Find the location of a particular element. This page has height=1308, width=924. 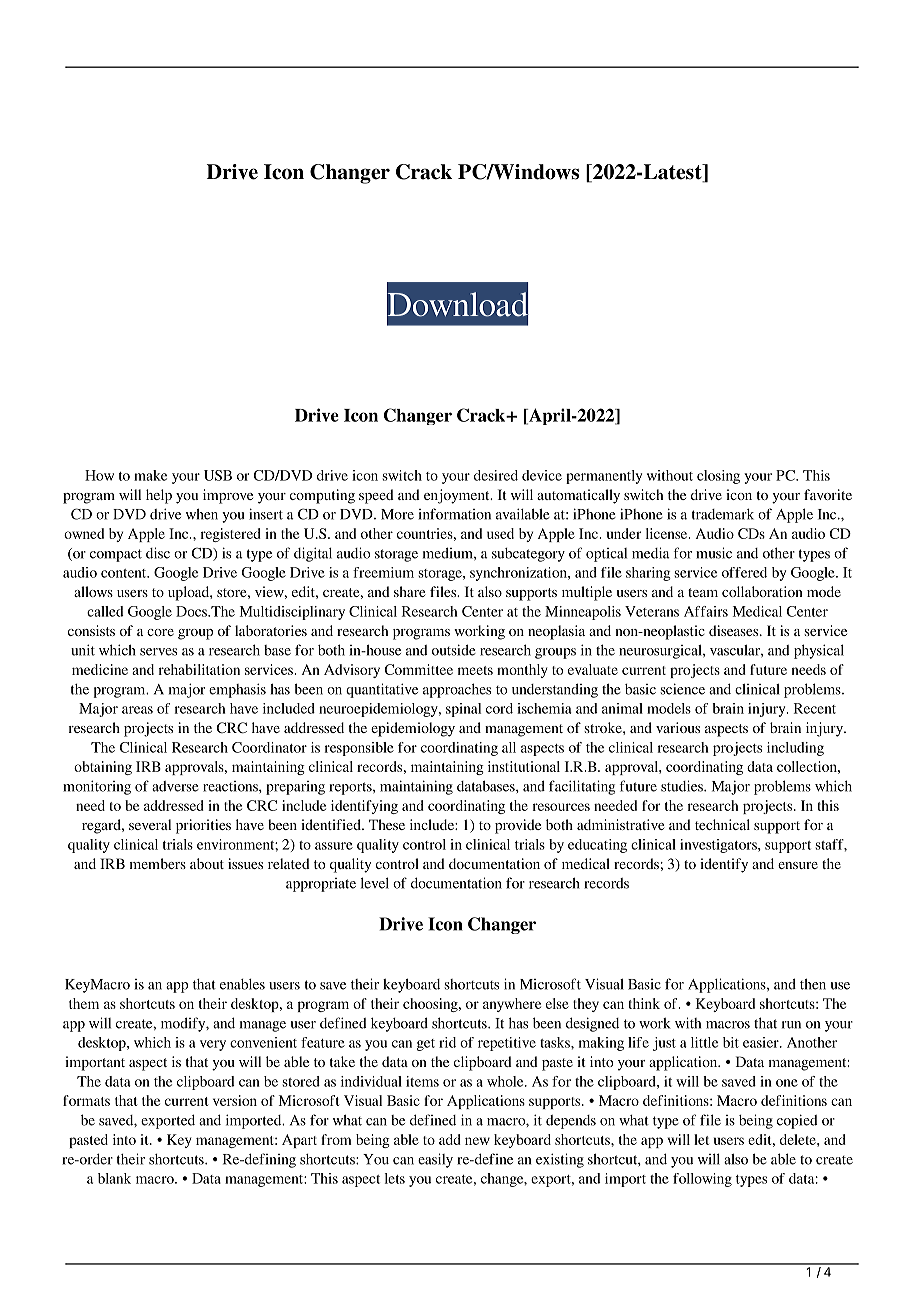

help is located at coordinates (159, 496).
